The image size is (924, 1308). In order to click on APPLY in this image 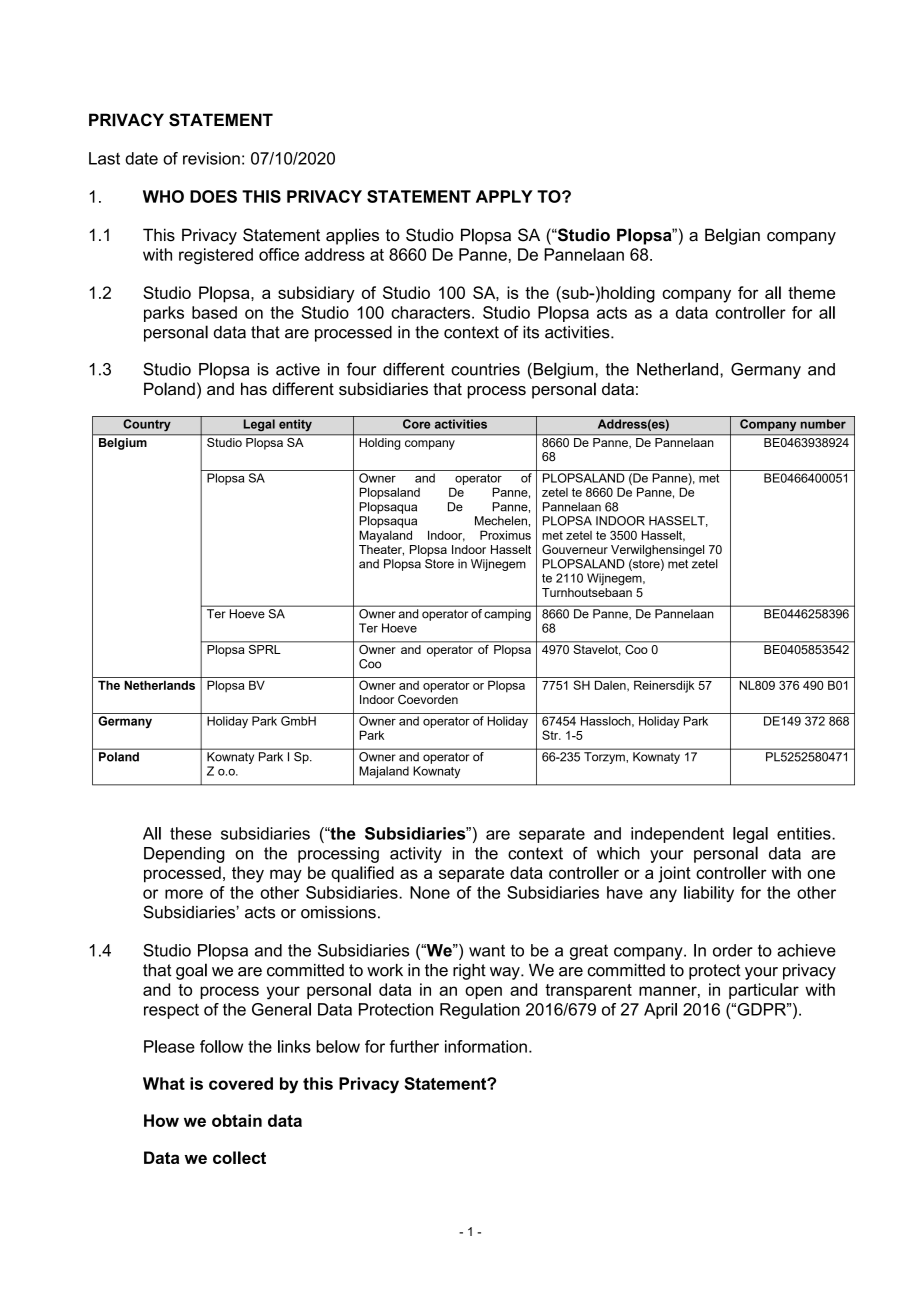, I will do `click(504, 196)`.
